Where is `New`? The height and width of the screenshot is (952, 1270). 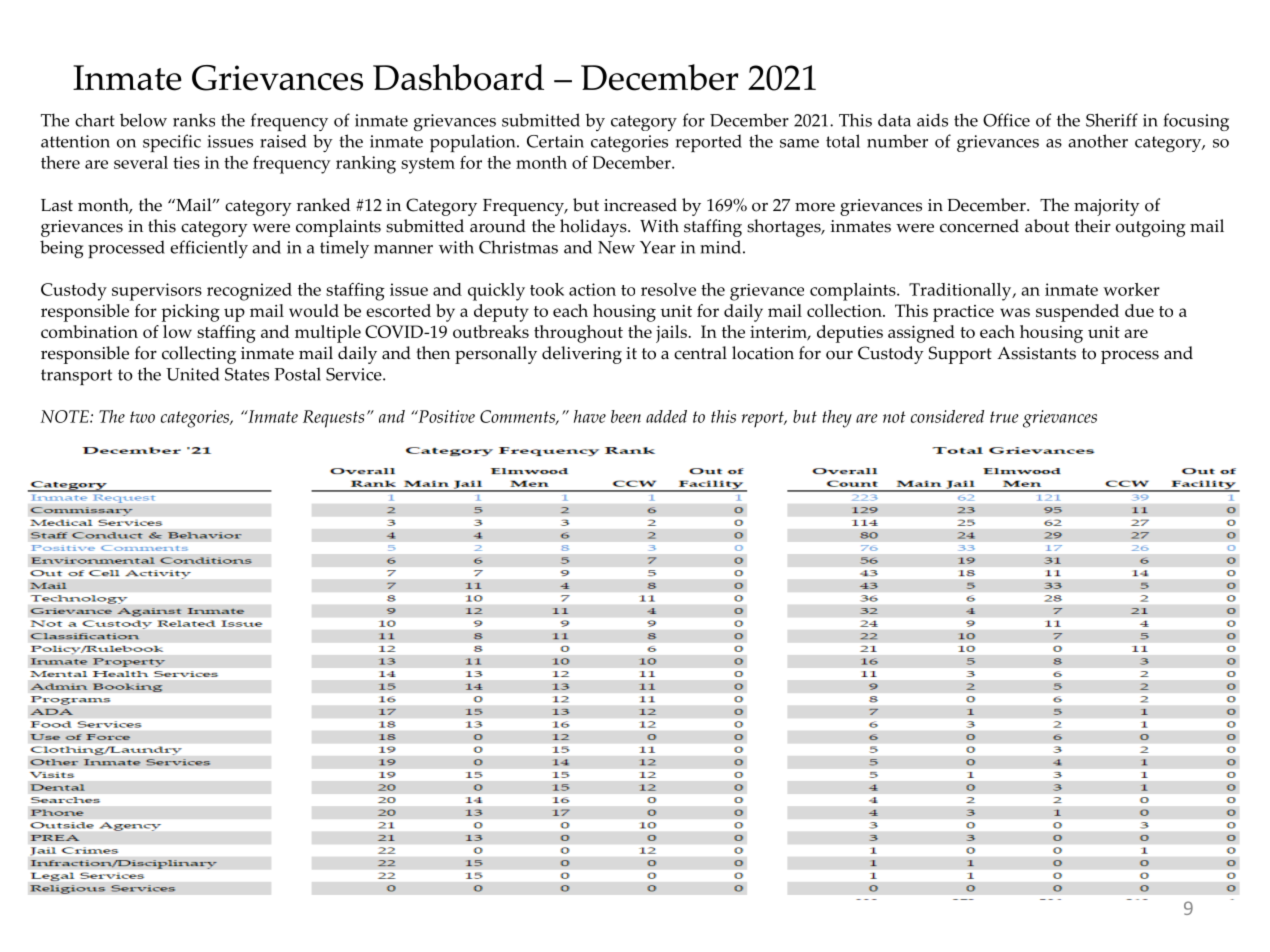
New is located at coordinates (616, 247).
